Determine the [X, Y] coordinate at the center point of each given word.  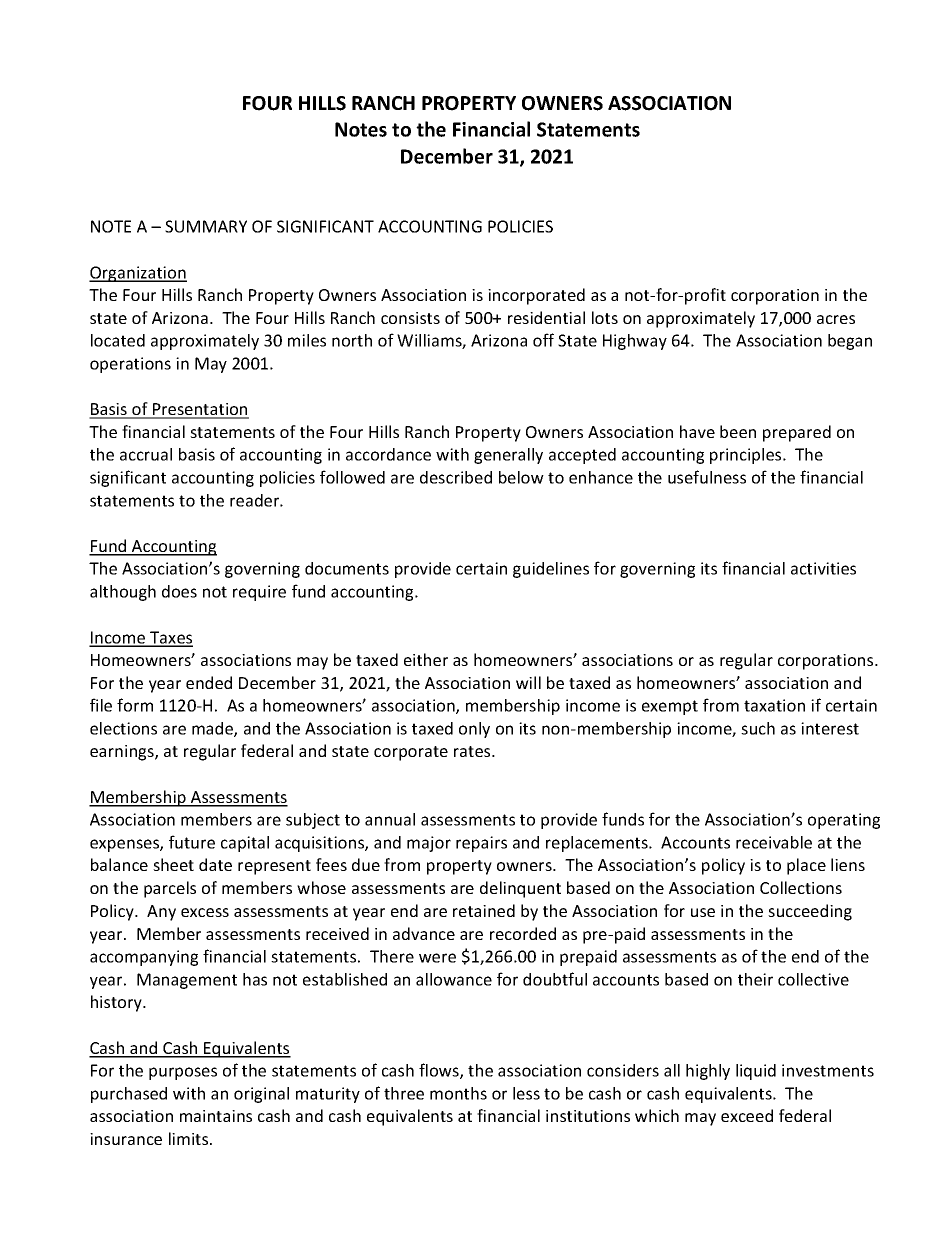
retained [484, 910]
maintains [216, 1116]
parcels [170, 889]
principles [747, 456]
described [456, 477]
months [458, 1093]
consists [410, 318]
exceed [747, 1115]
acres [836, 319]
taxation [774, 705]
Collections [801, 887]
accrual [146, 454]
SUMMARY [206, 226]
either [426, 659]
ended [209, 682]
